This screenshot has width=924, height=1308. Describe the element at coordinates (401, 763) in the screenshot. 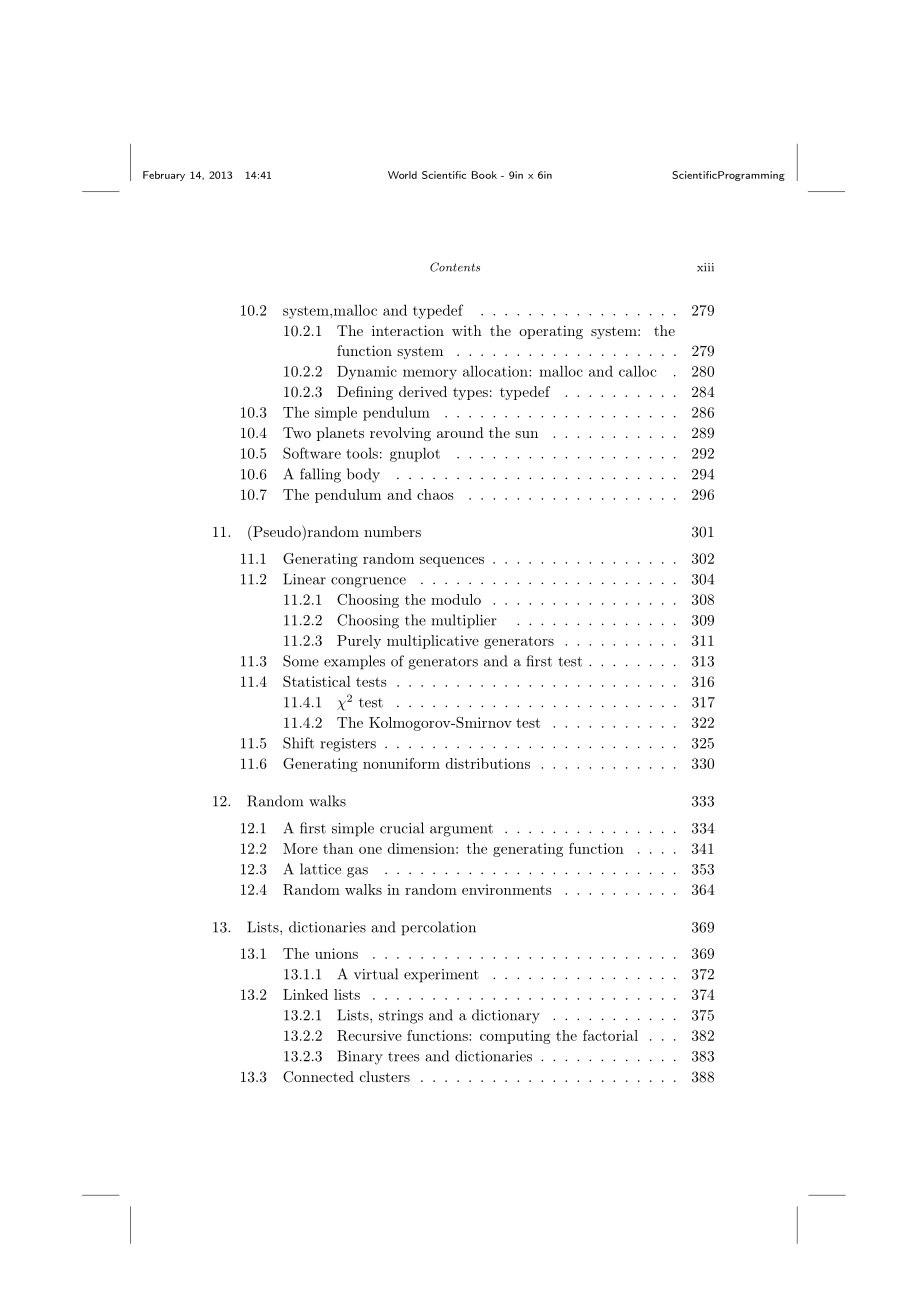

I see `nonuniform` at that location.
